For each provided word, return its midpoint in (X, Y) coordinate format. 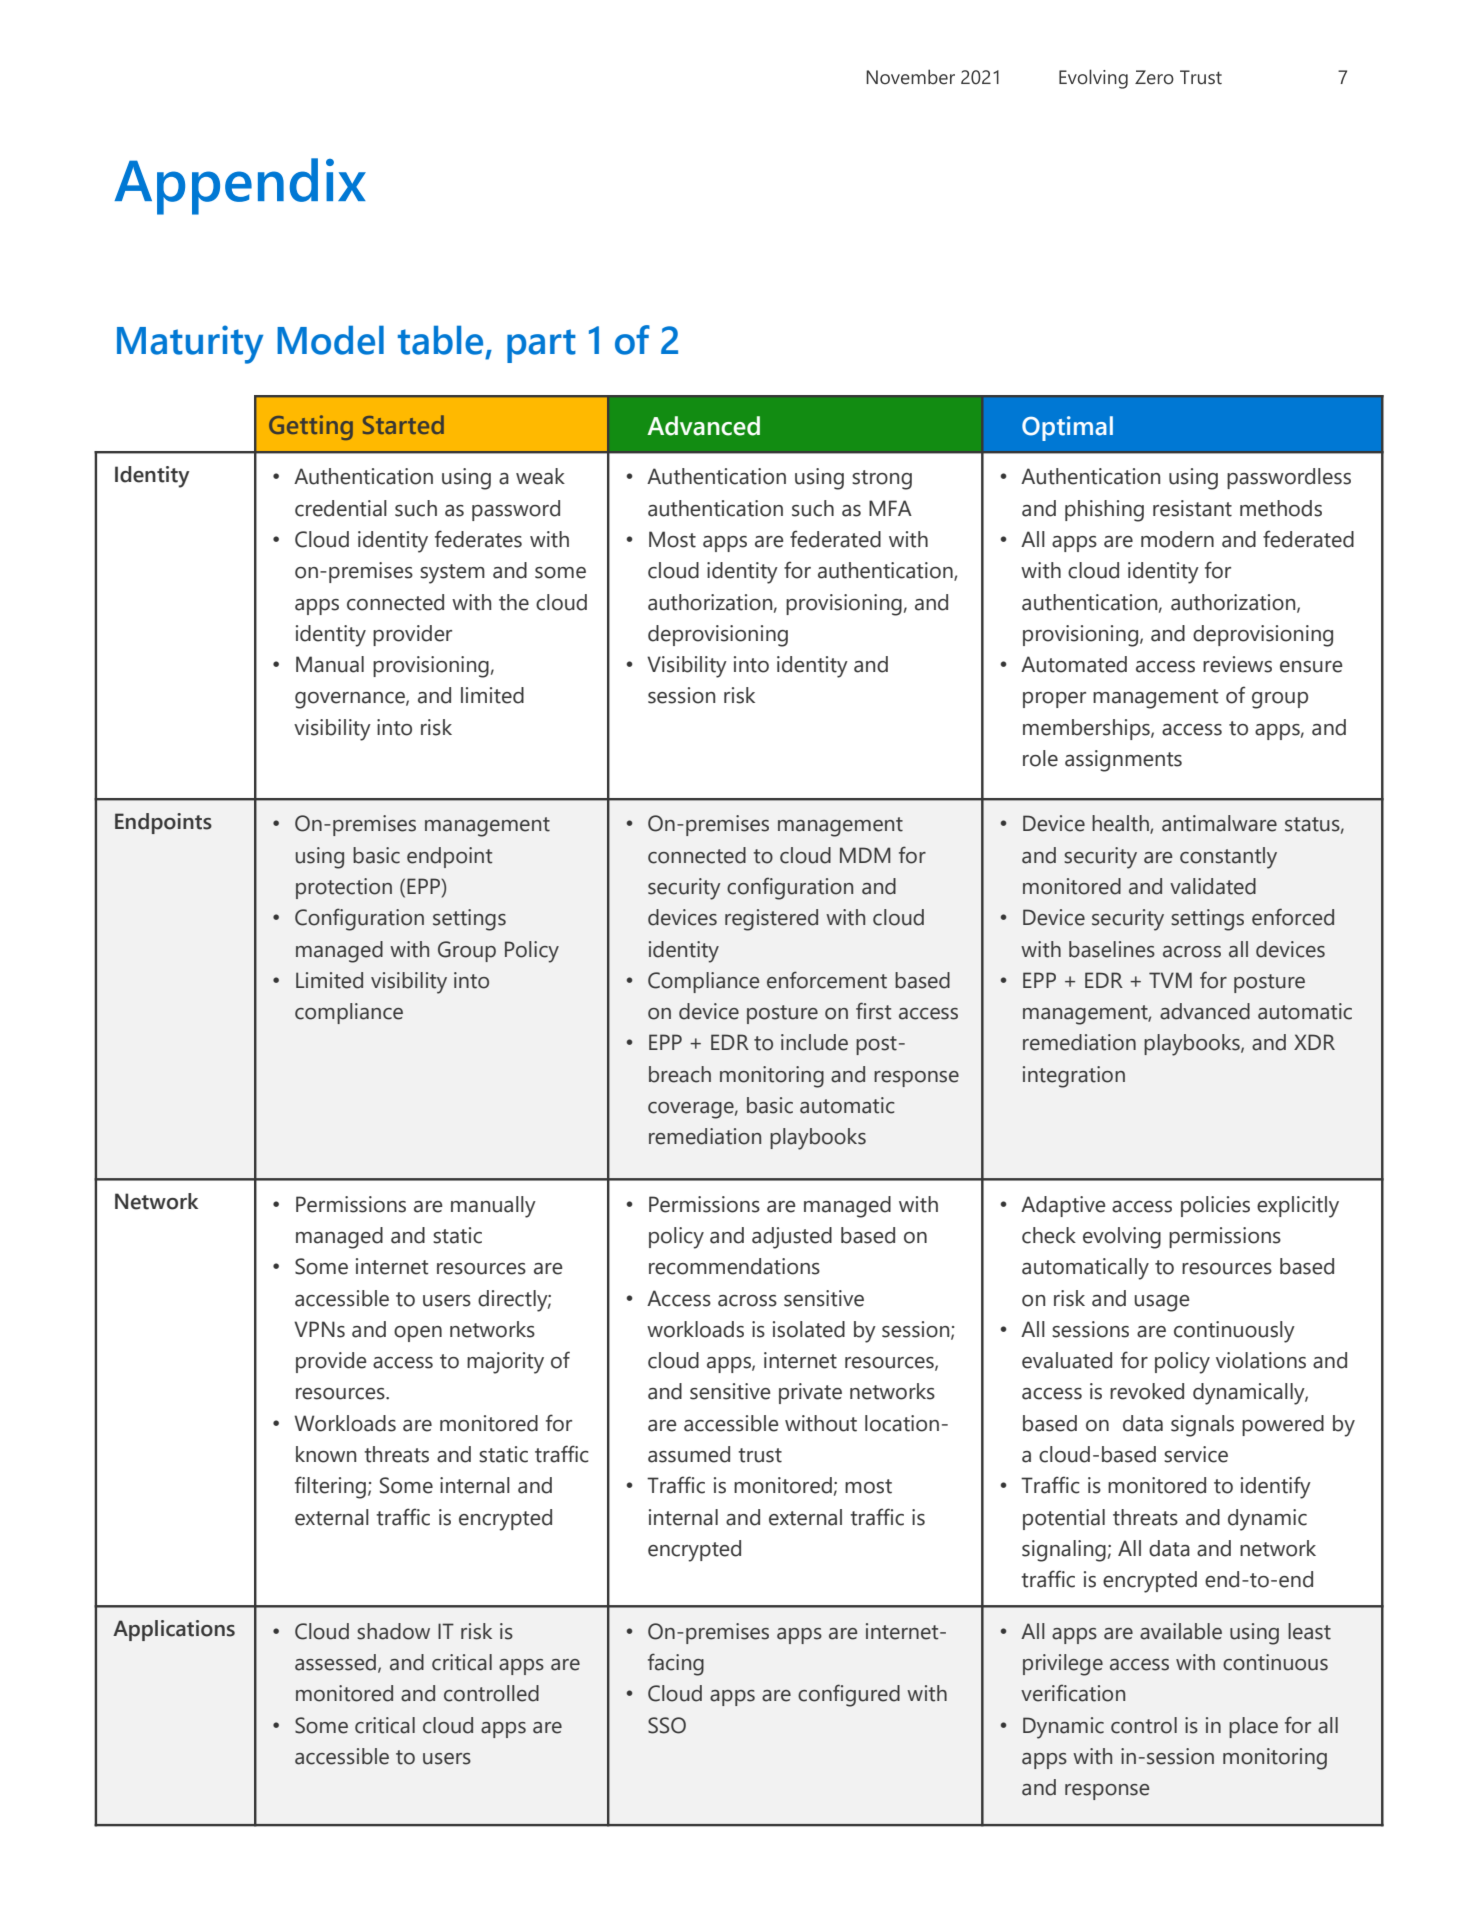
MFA (890, 508)
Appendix (240, 186)
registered (771, 920)
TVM (1170, 980)
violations (1261, 1360)
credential (341, 508)
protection (344, 888)
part (541, 346)
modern (1177, 539)
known (326, 1454)
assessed (335, 1662)
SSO (667, 1725)
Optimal (1067, 428)
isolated (809, 1329)
